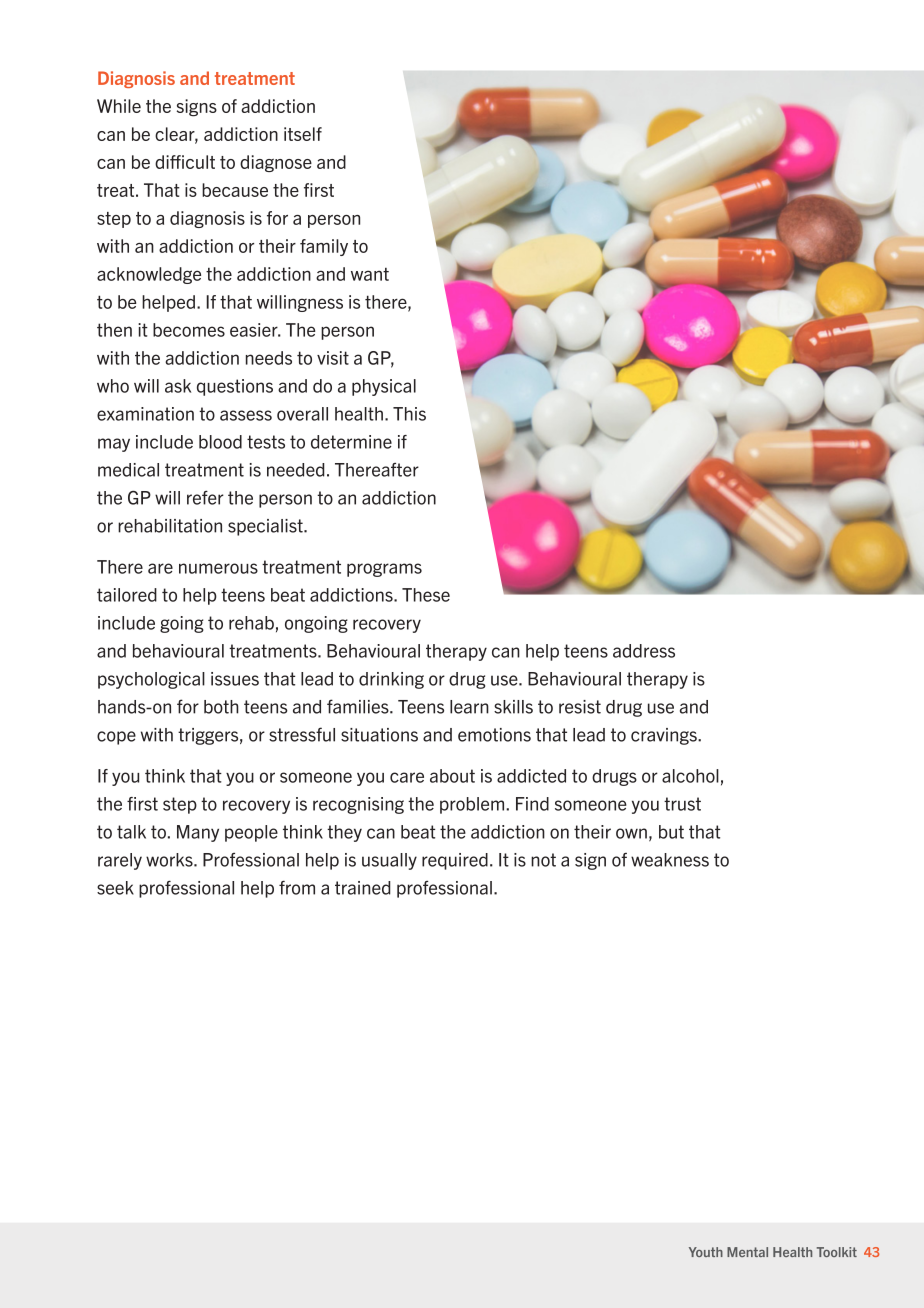  Describe the element at coordinates (747, 1252) in the screenshot. I see `Mental` at that location.
